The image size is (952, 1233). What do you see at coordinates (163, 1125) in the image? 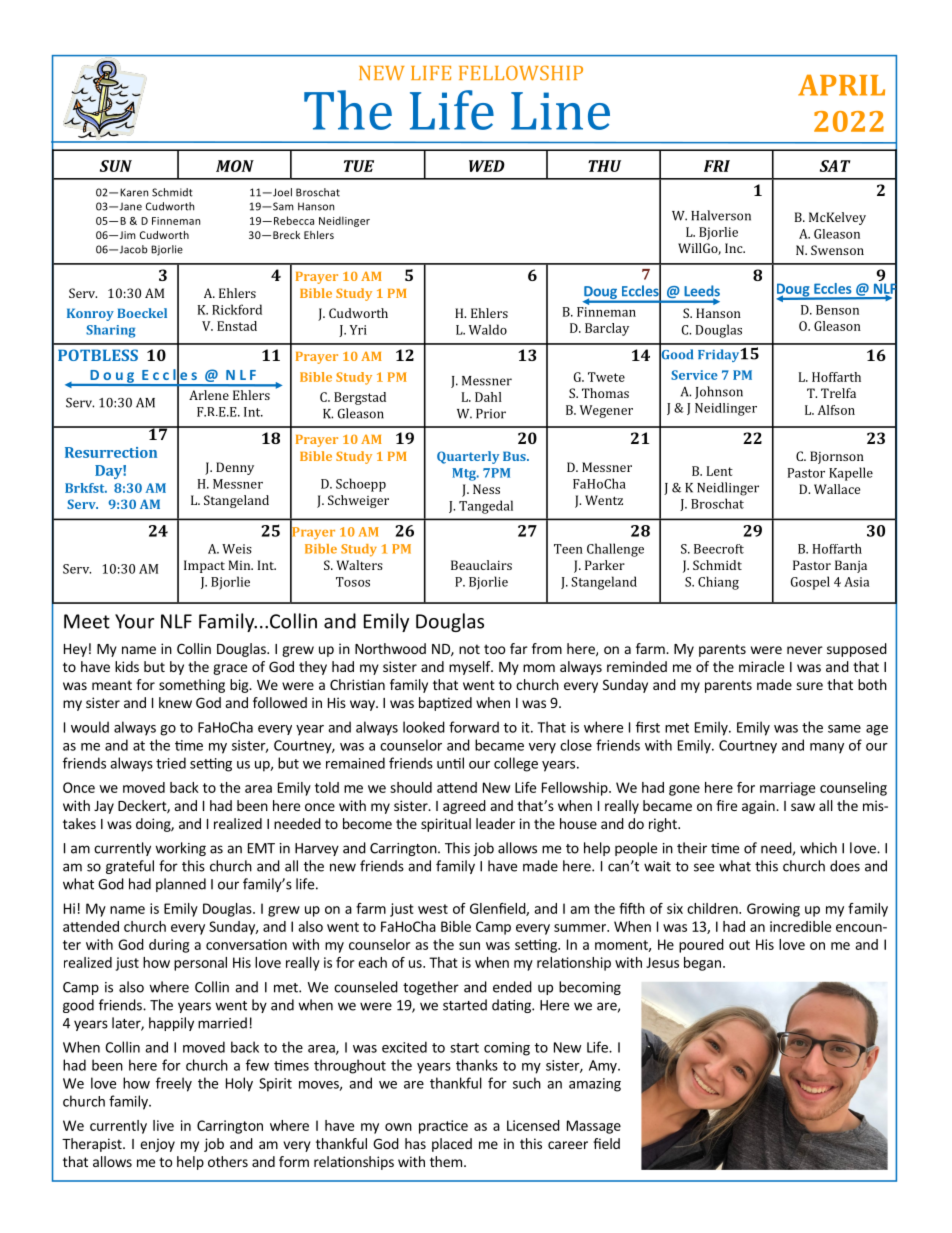
I see `live` at bounding box center [163, 1125].
